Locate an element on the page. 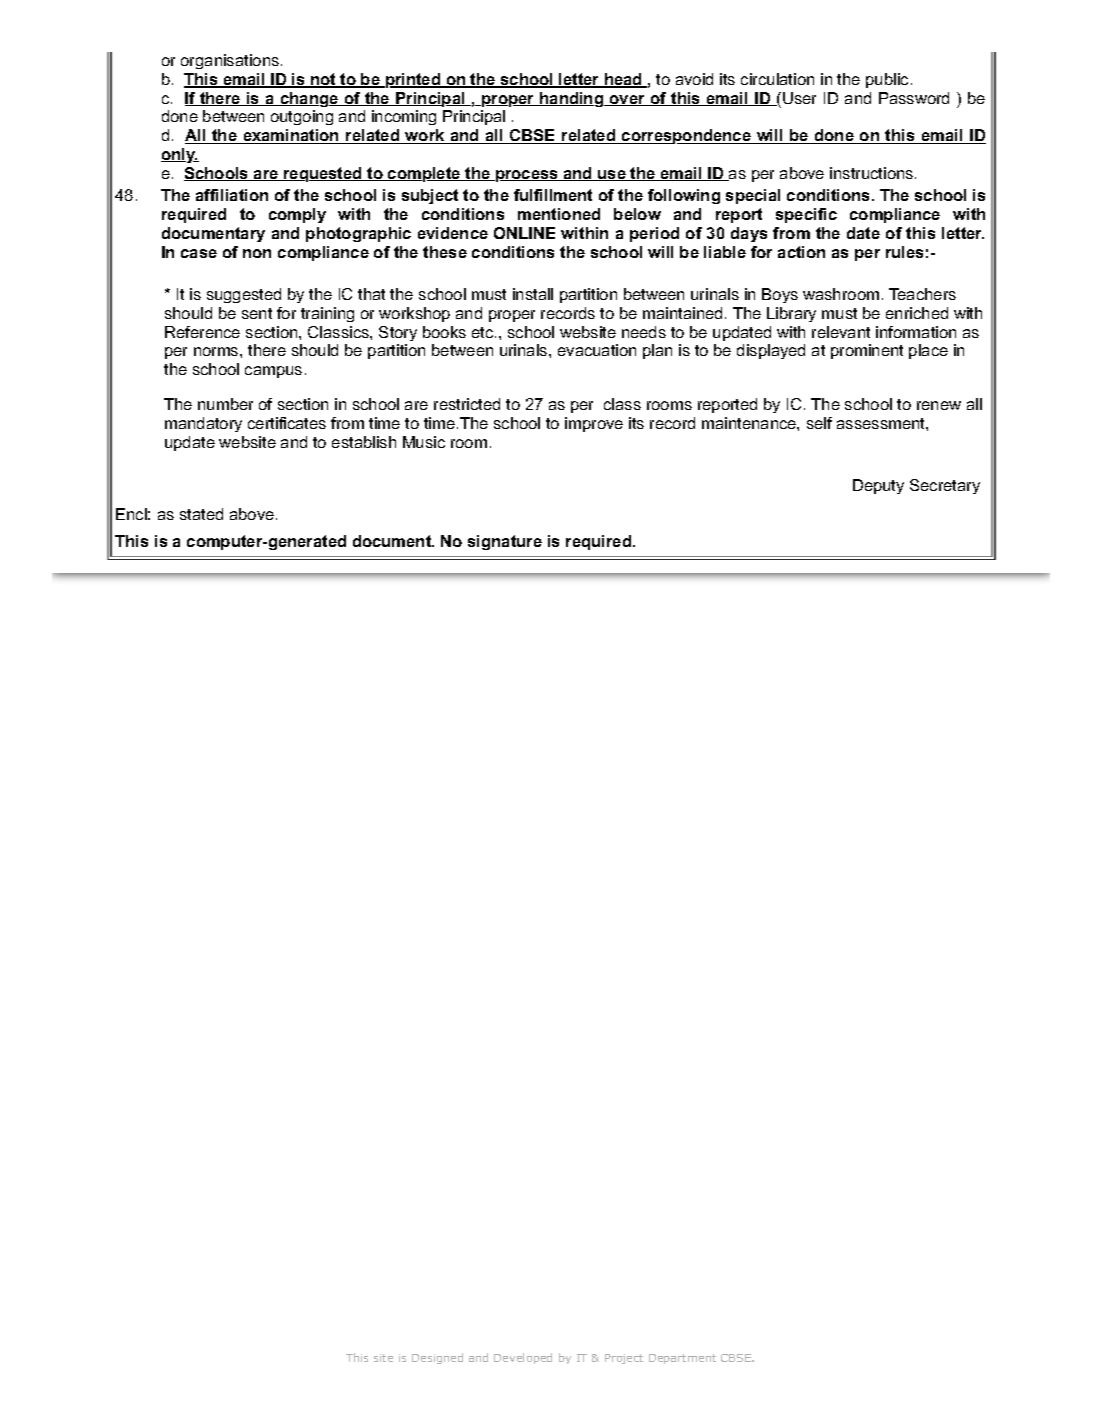 The width and height of the document is (1102, 1426). Music is located at coordinates (424, 442).
